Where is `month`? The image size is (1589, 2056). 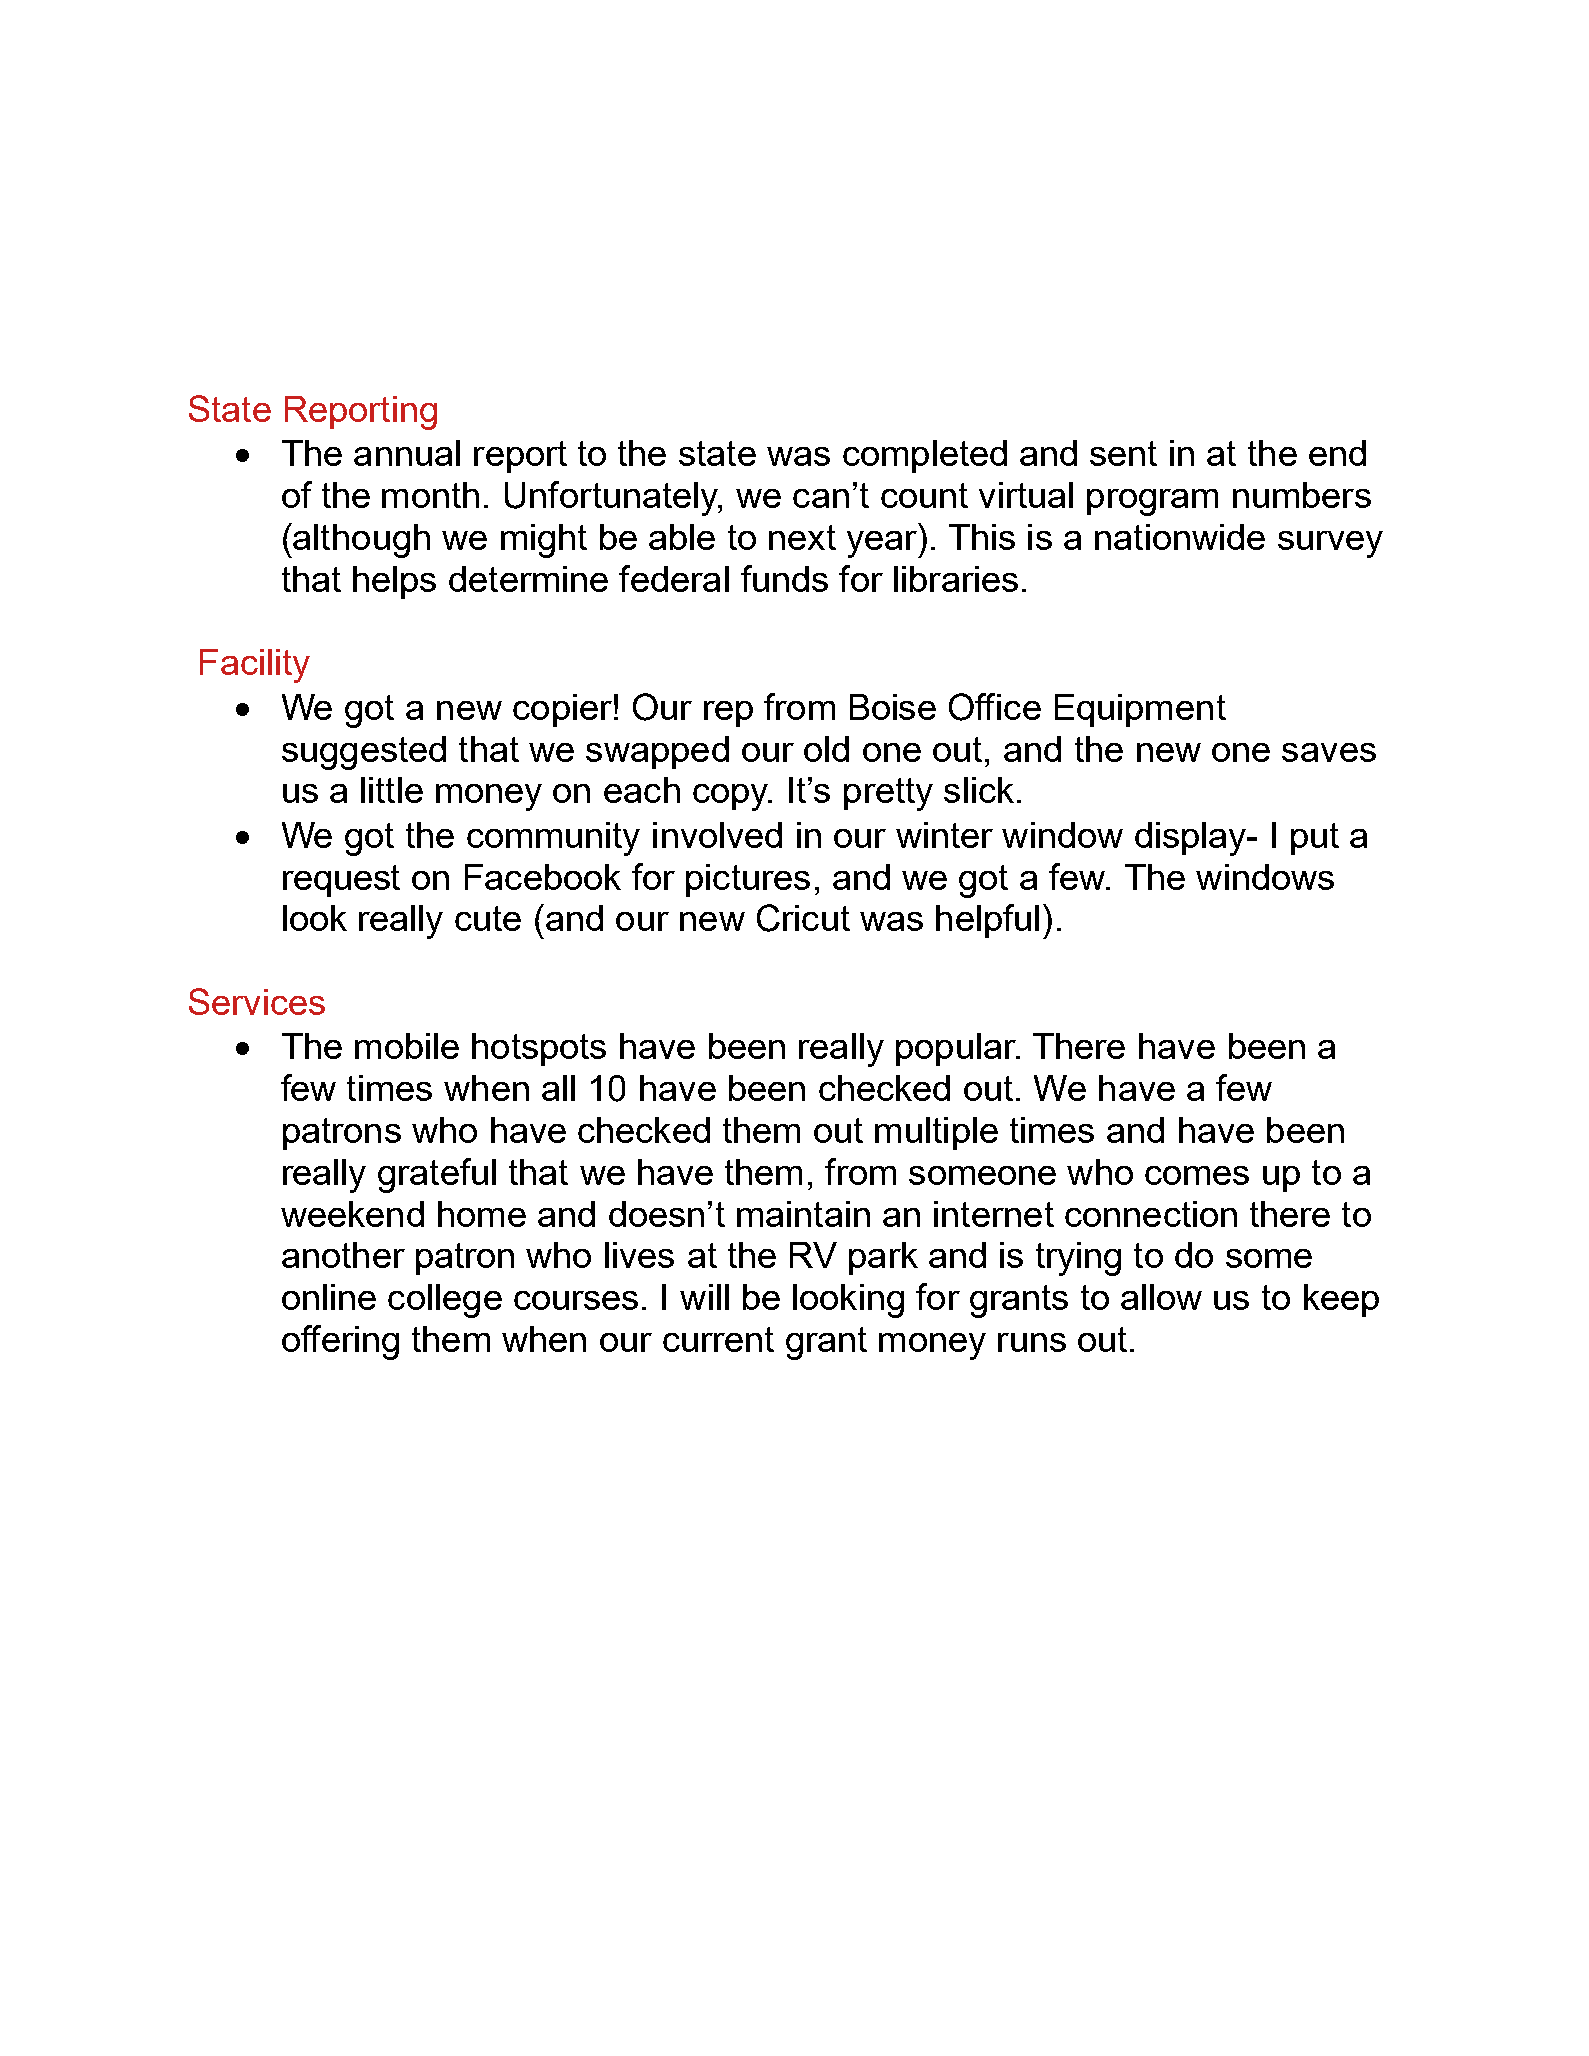
month is located at coordinates (430, 495).
